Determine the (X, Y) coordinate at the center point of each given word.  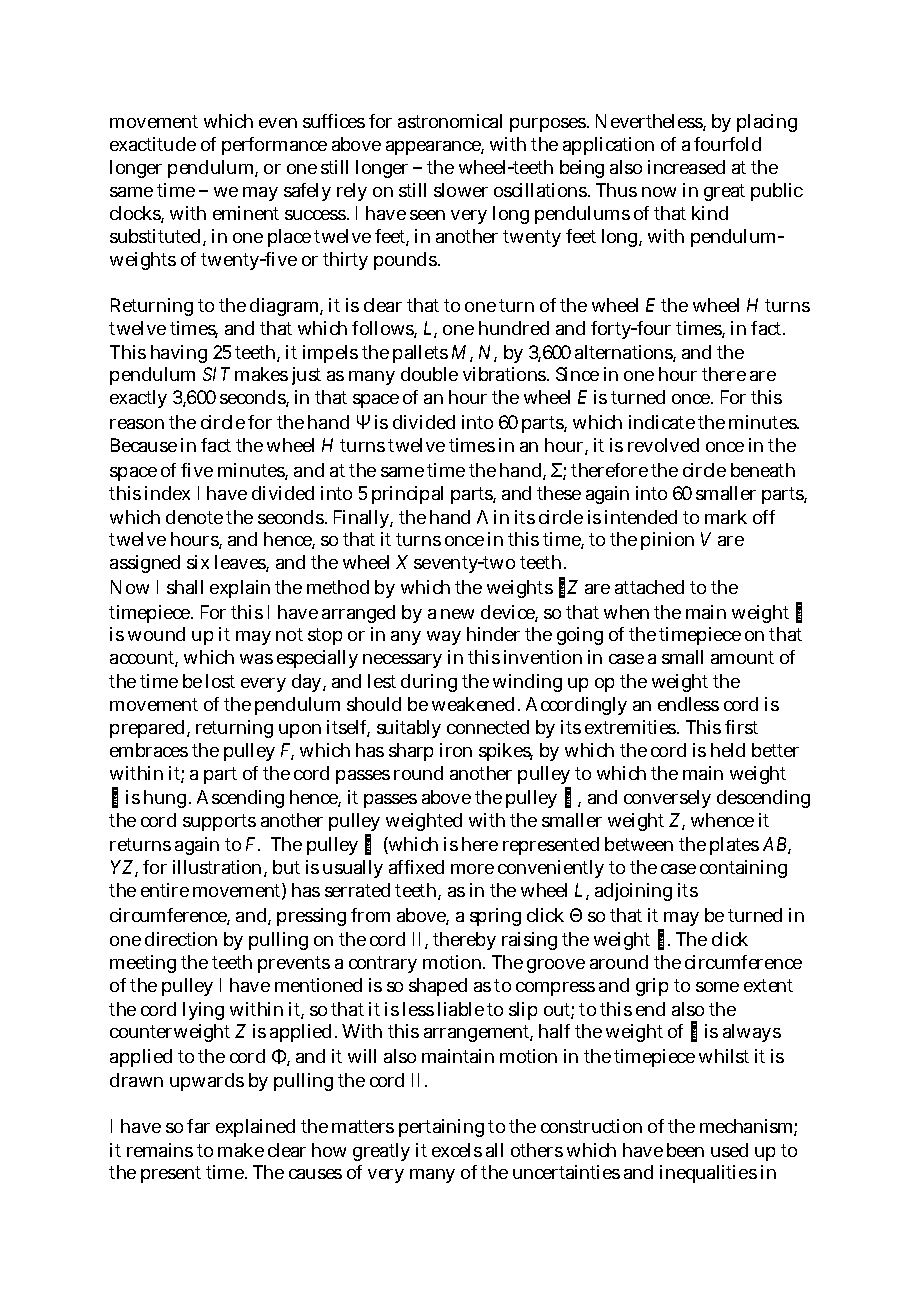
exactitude (153, 144)
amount (742, 657)
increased (686, 167)
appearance (435, 148)
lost (220, 681)
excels (457, 1150)
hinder (493, 634)
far (198, 1126)
